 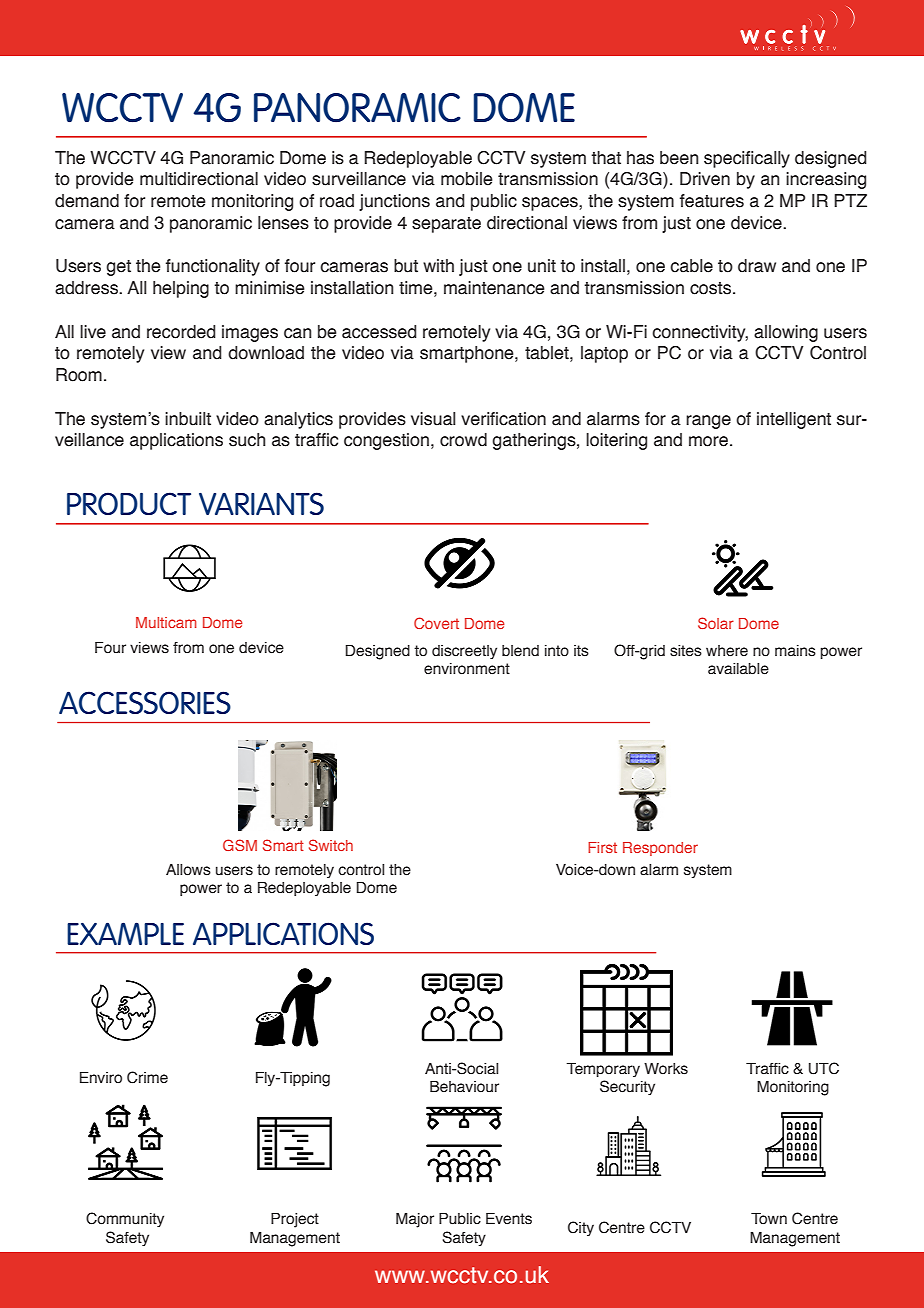 What do you see at coordinates (712, 201) in the screenshot?
I see `features` at bounding box center [712, 201].
